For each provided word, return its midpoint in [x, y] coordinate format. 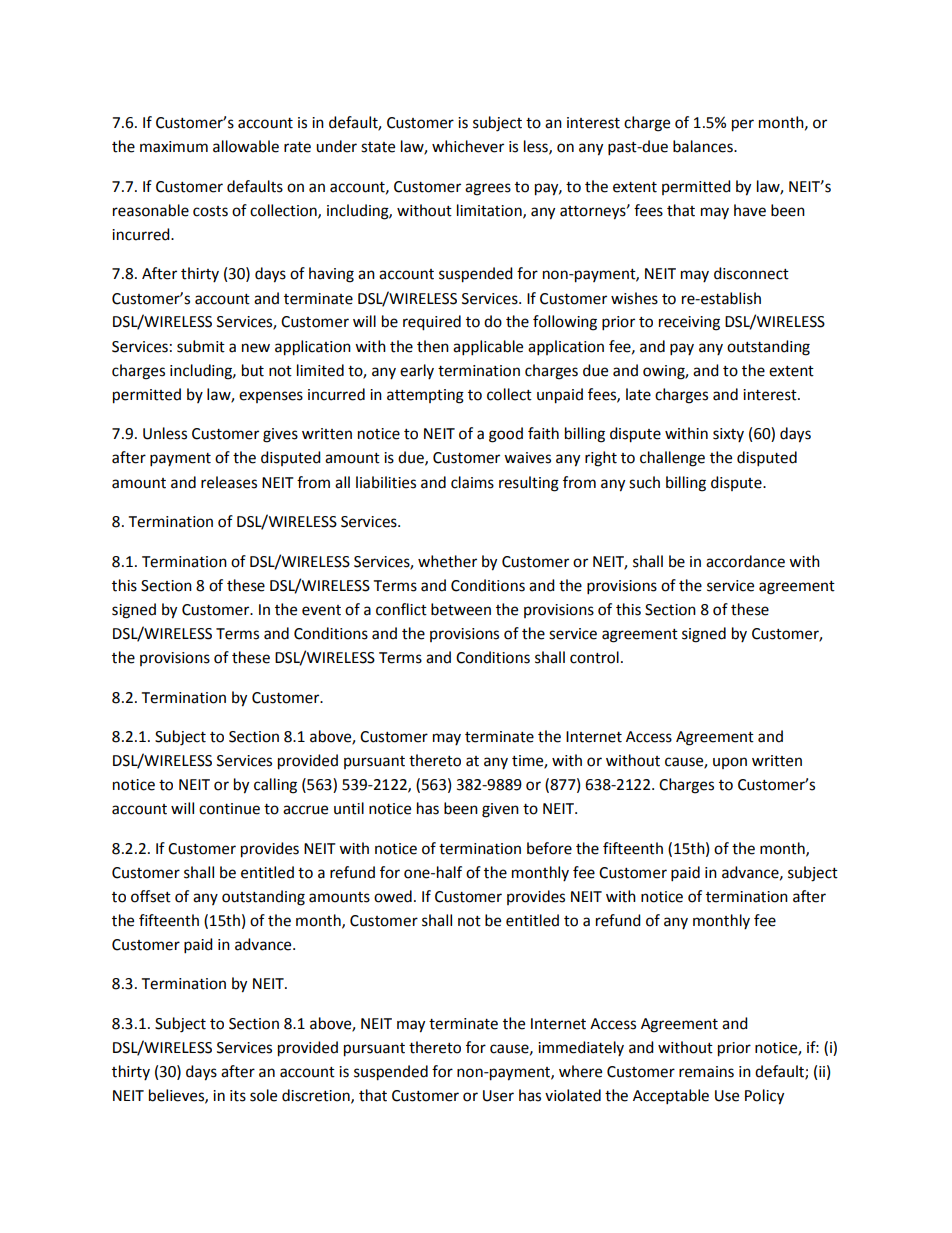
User [498, 1096]
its [238, 1096]
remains [706, 1072]
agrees [488, 189]
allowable [246, 146]
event [321, 610]
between [461, 609]
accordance [745, 561]
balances [704, 146]
